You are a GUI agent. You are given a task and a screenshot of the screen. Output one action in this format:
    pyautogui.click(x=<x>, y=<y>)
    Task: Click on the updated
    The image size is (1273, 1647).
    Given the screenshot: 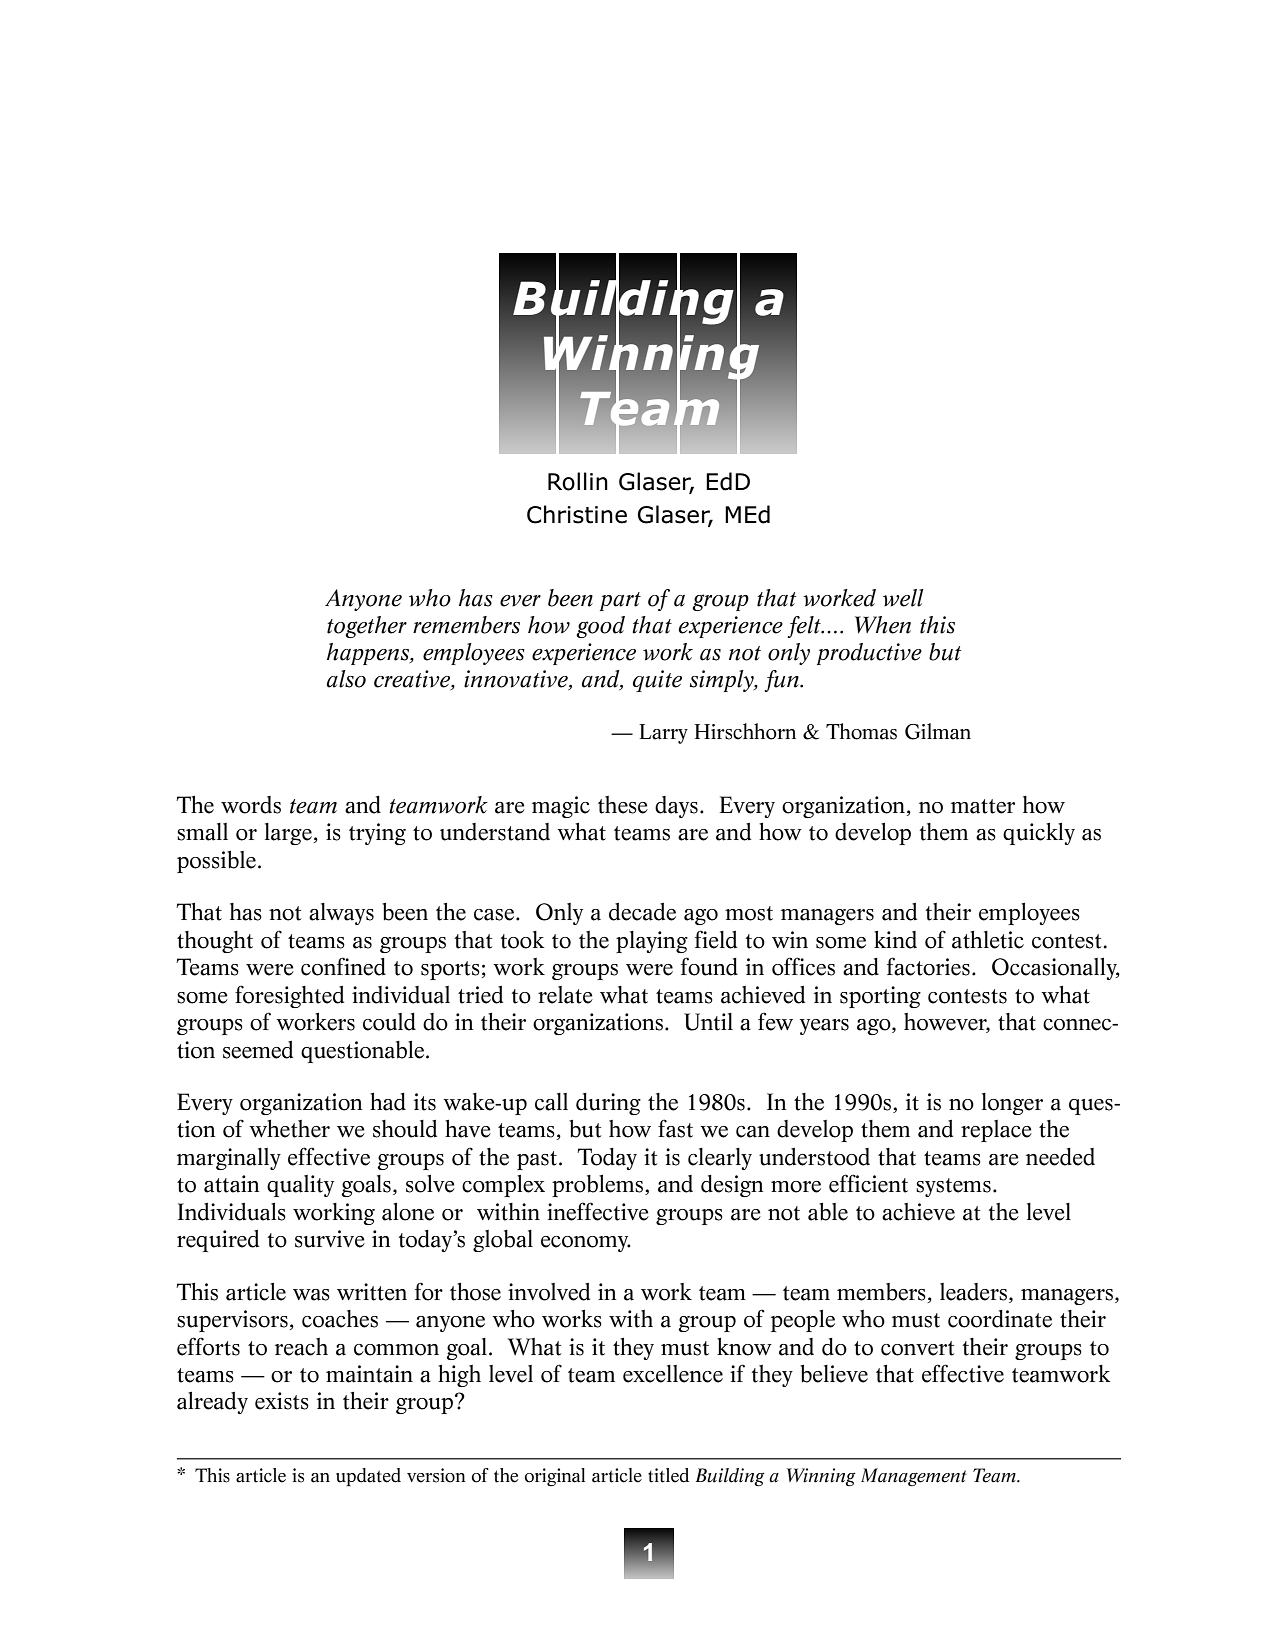 What is the action you would take?
    pyautogui.click(x=368, y=1477)
